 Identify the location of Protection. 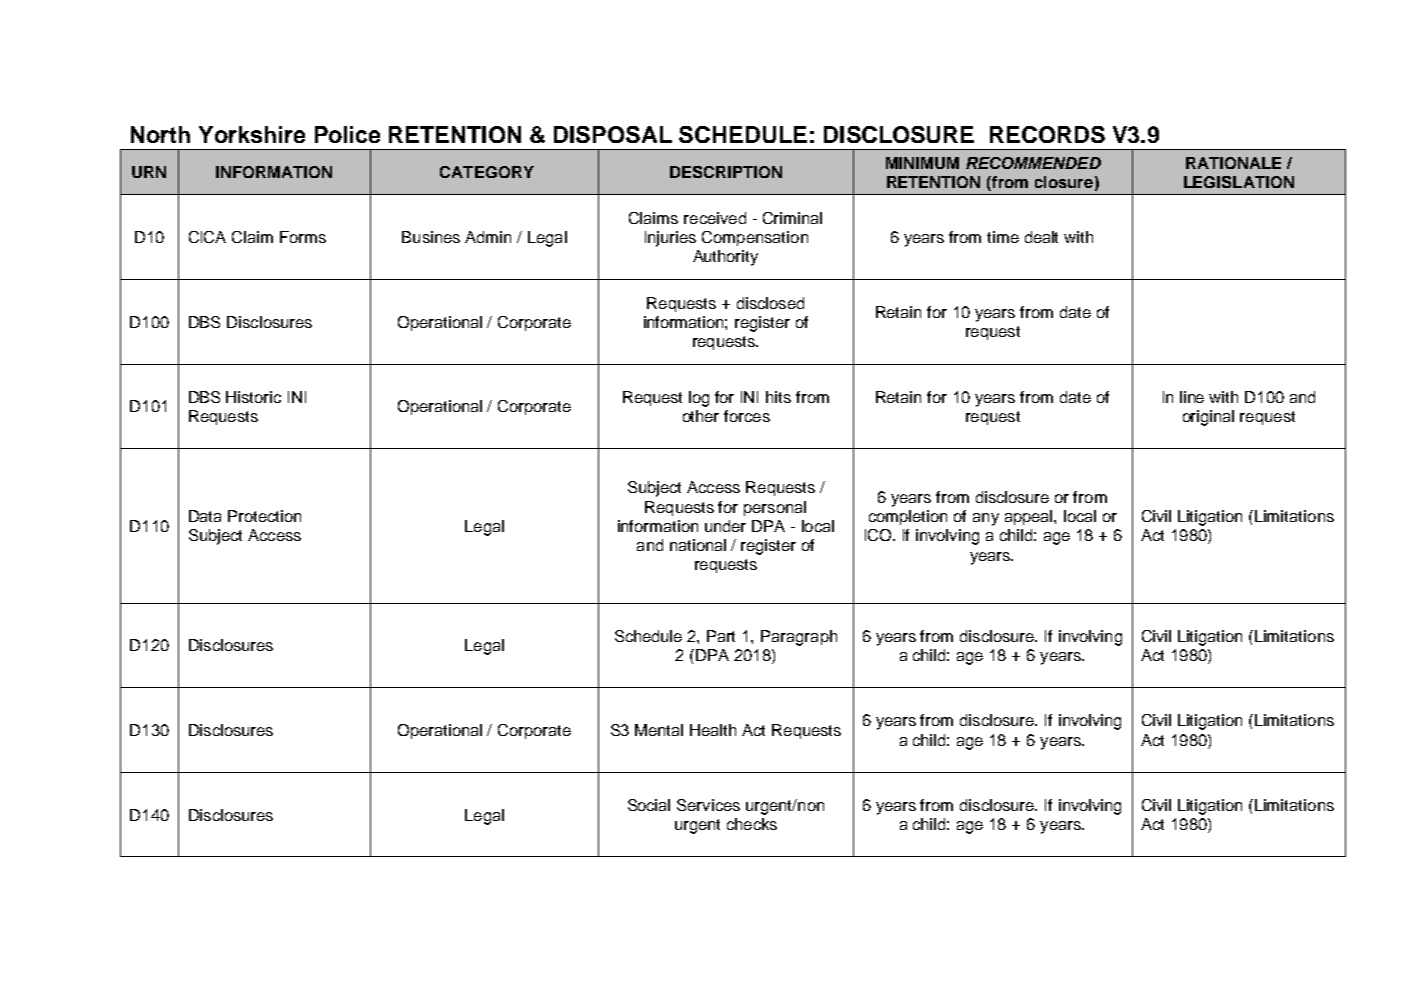
(264, 516).
